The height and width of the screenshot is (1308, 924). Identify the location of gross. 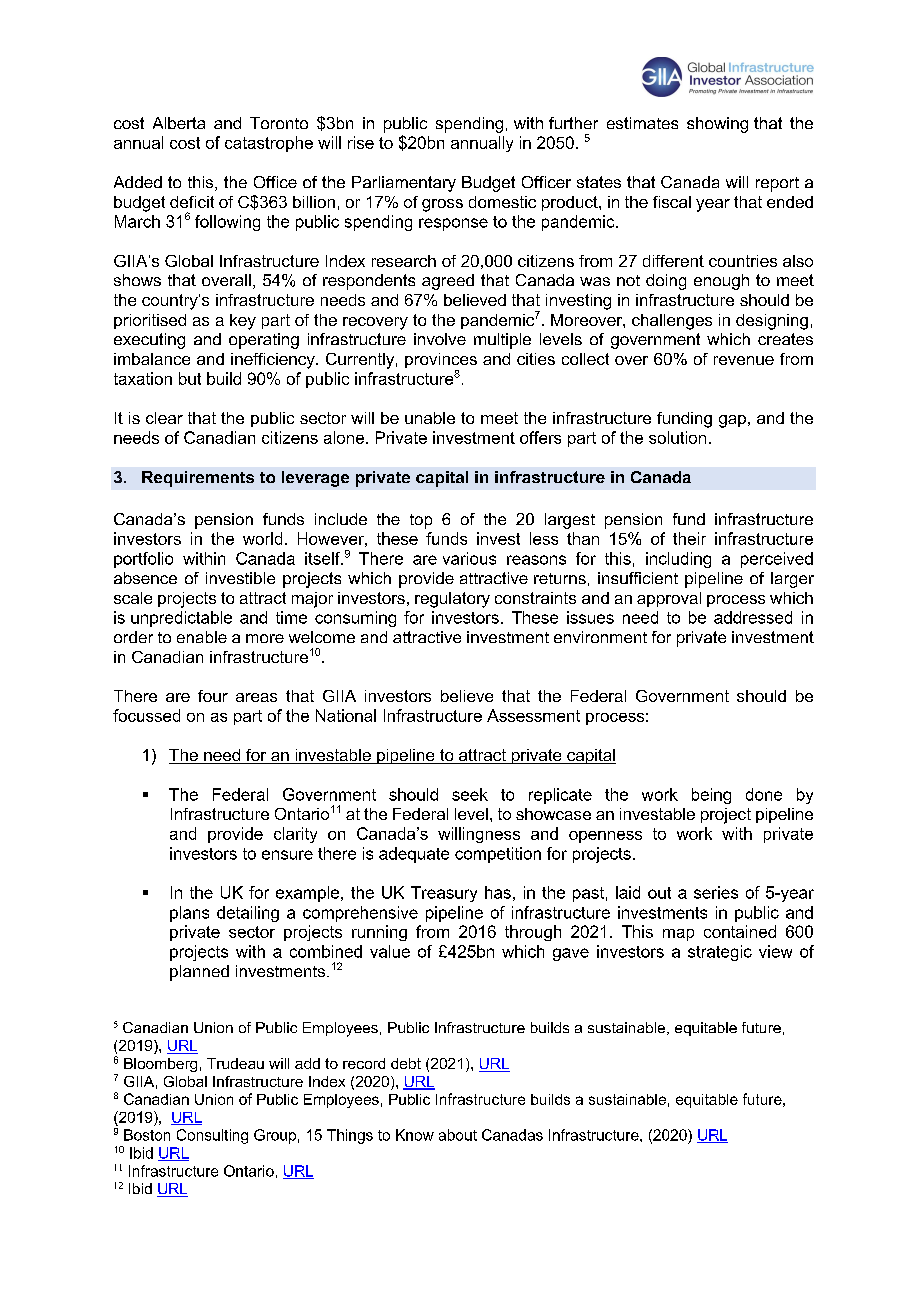
(442, 205).
